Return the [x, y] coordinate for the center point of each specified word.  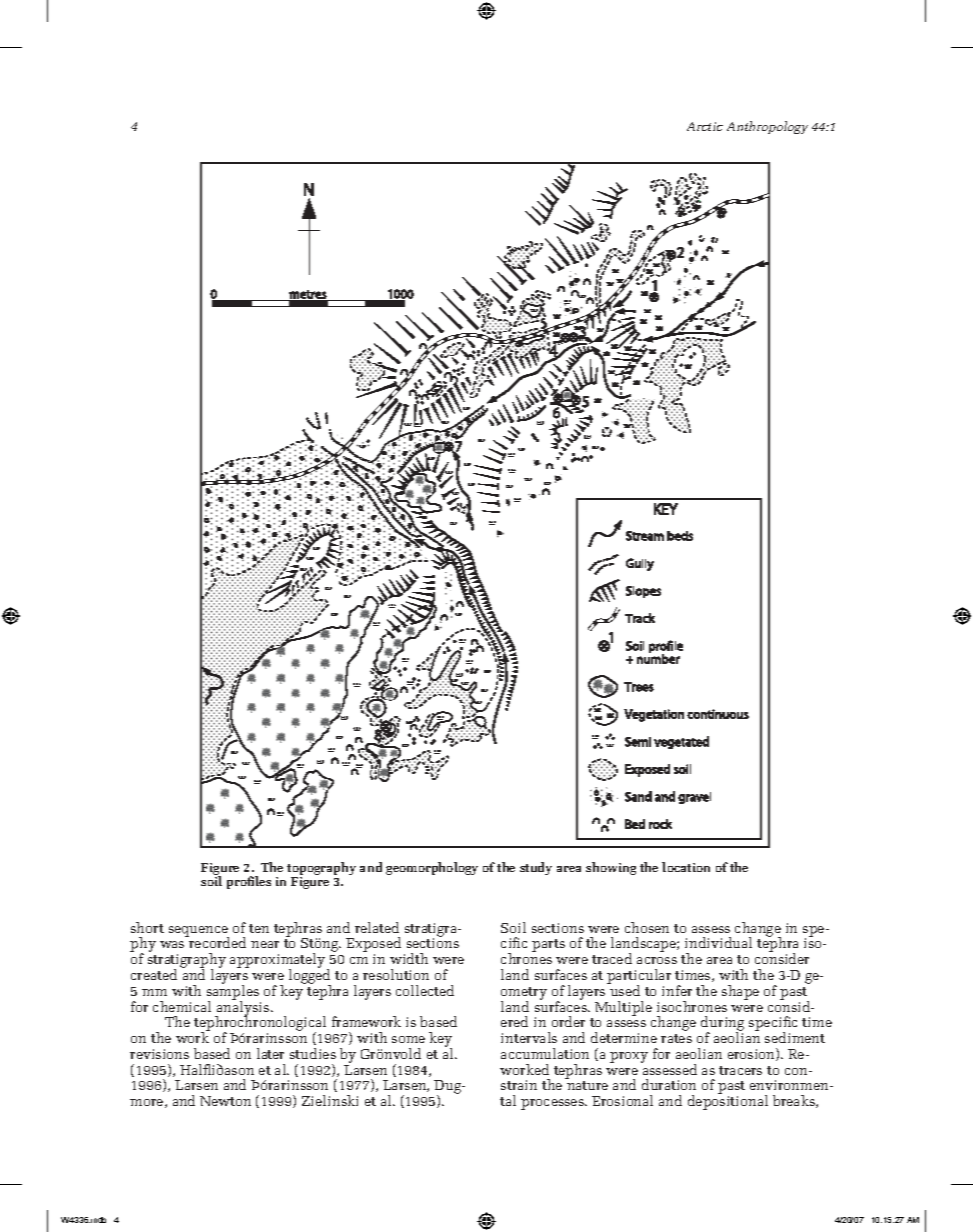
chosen [647, 927]
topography [321, 870]
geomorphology [432, 868]
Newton [225, 1101]
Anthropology [767, 127]
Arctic [705, 126]
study [536, 868]
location [686, 867]
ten [259, 928]
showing [611, 868]
